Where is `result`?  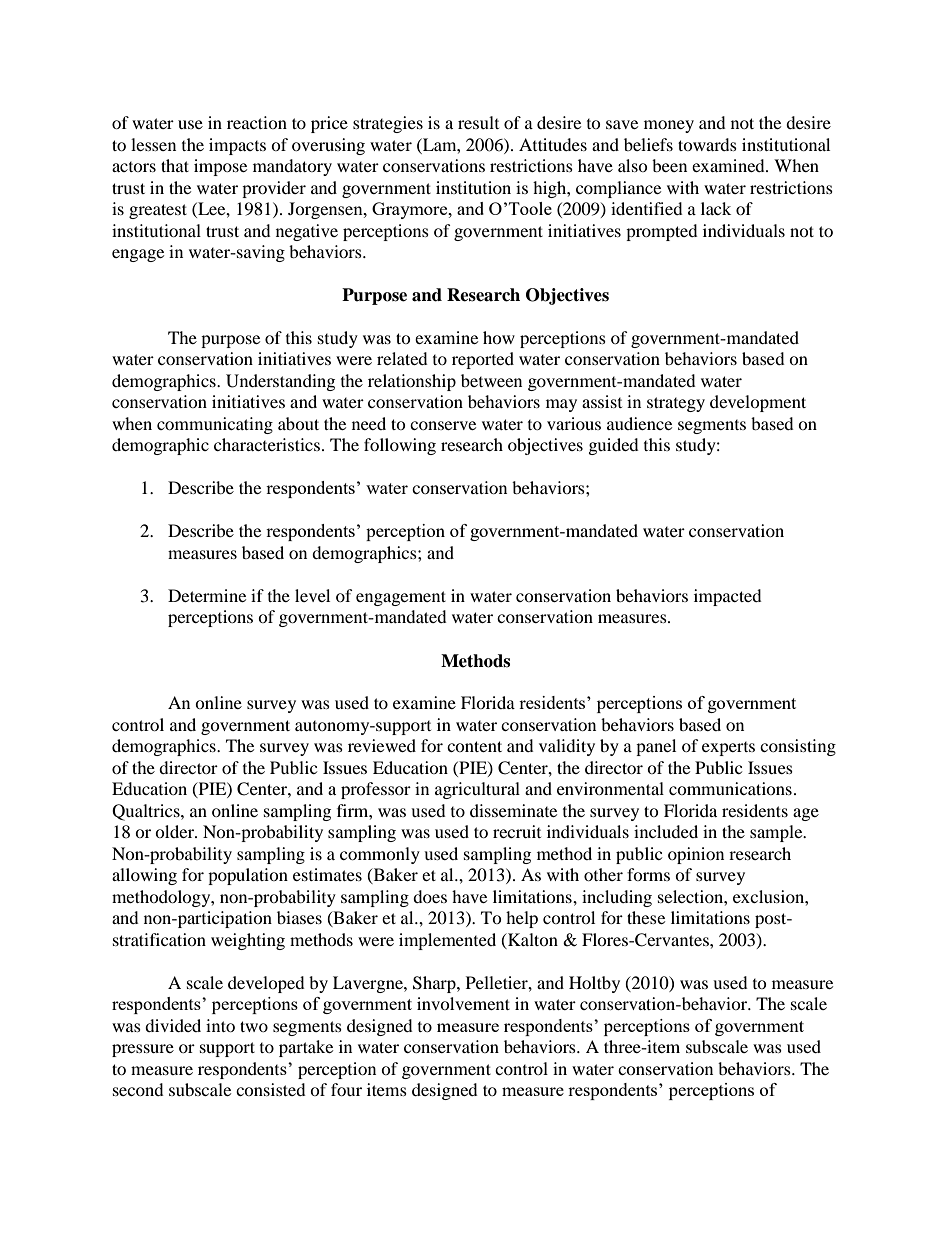
result is located at coordinates (478, 122).
